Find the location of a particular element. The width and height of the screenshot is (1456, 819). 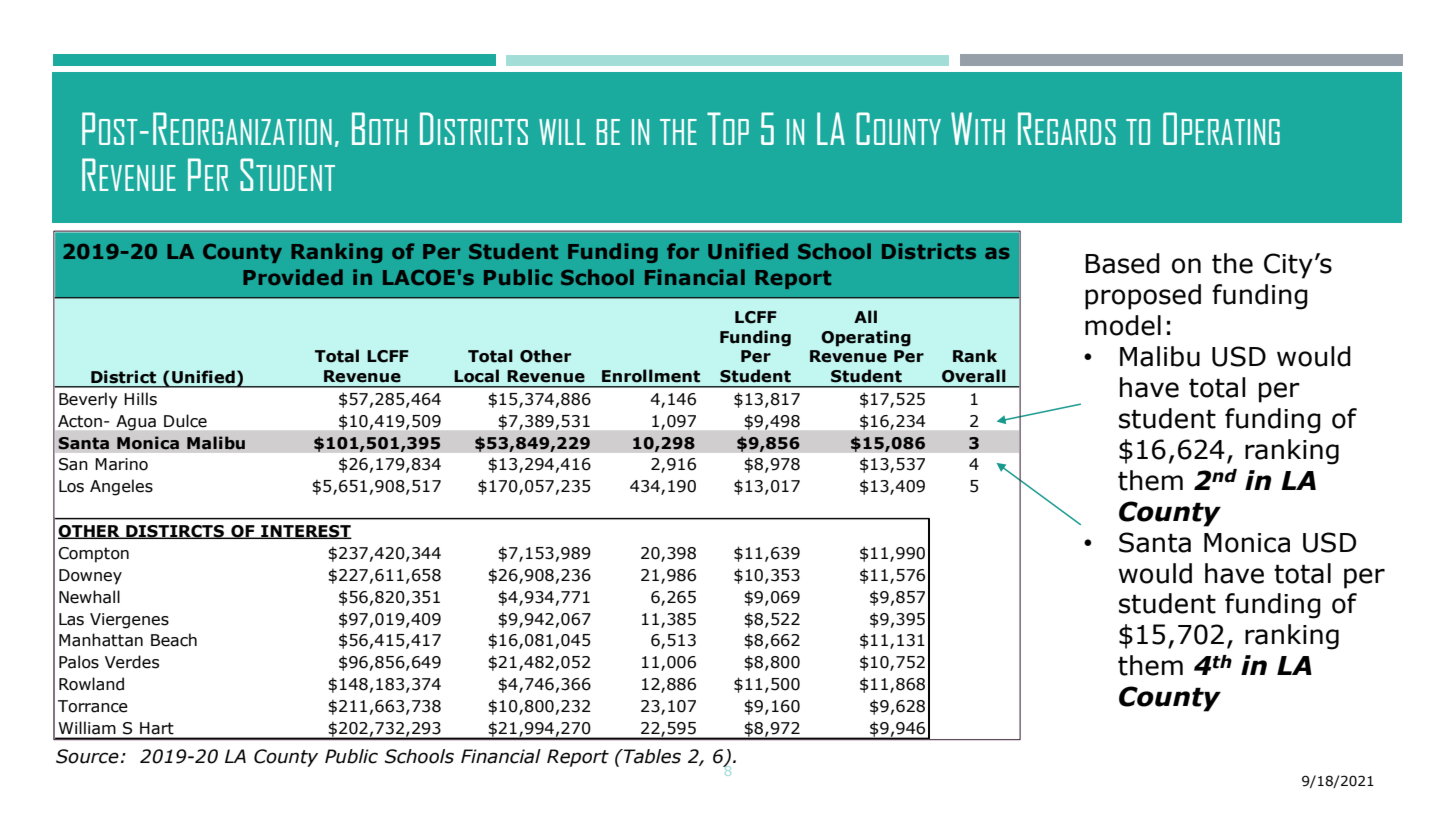

Hart is located at coordinates (157, 728).
